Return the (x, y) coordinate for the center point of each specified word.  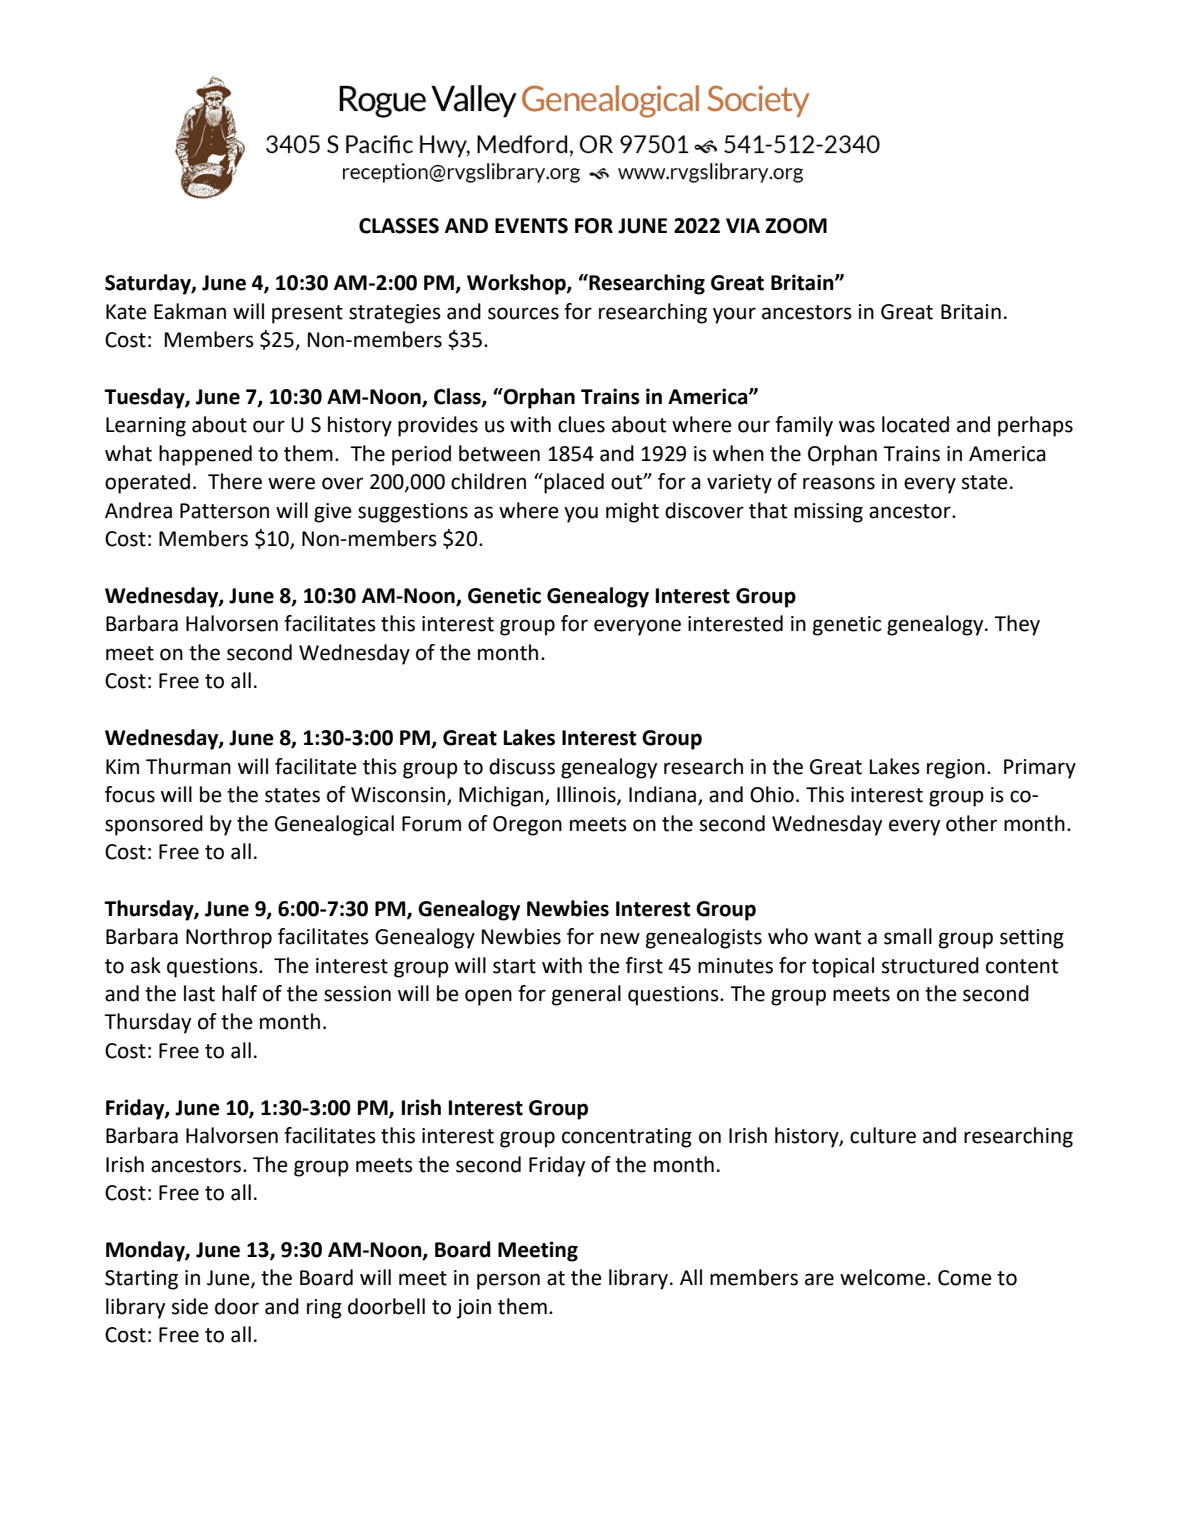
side (190, 1306)
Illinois (587, 795)
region (956, 769)
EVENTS (531, 226)
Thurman (188, 766)
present (307, 314)
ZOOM (796, 226)
